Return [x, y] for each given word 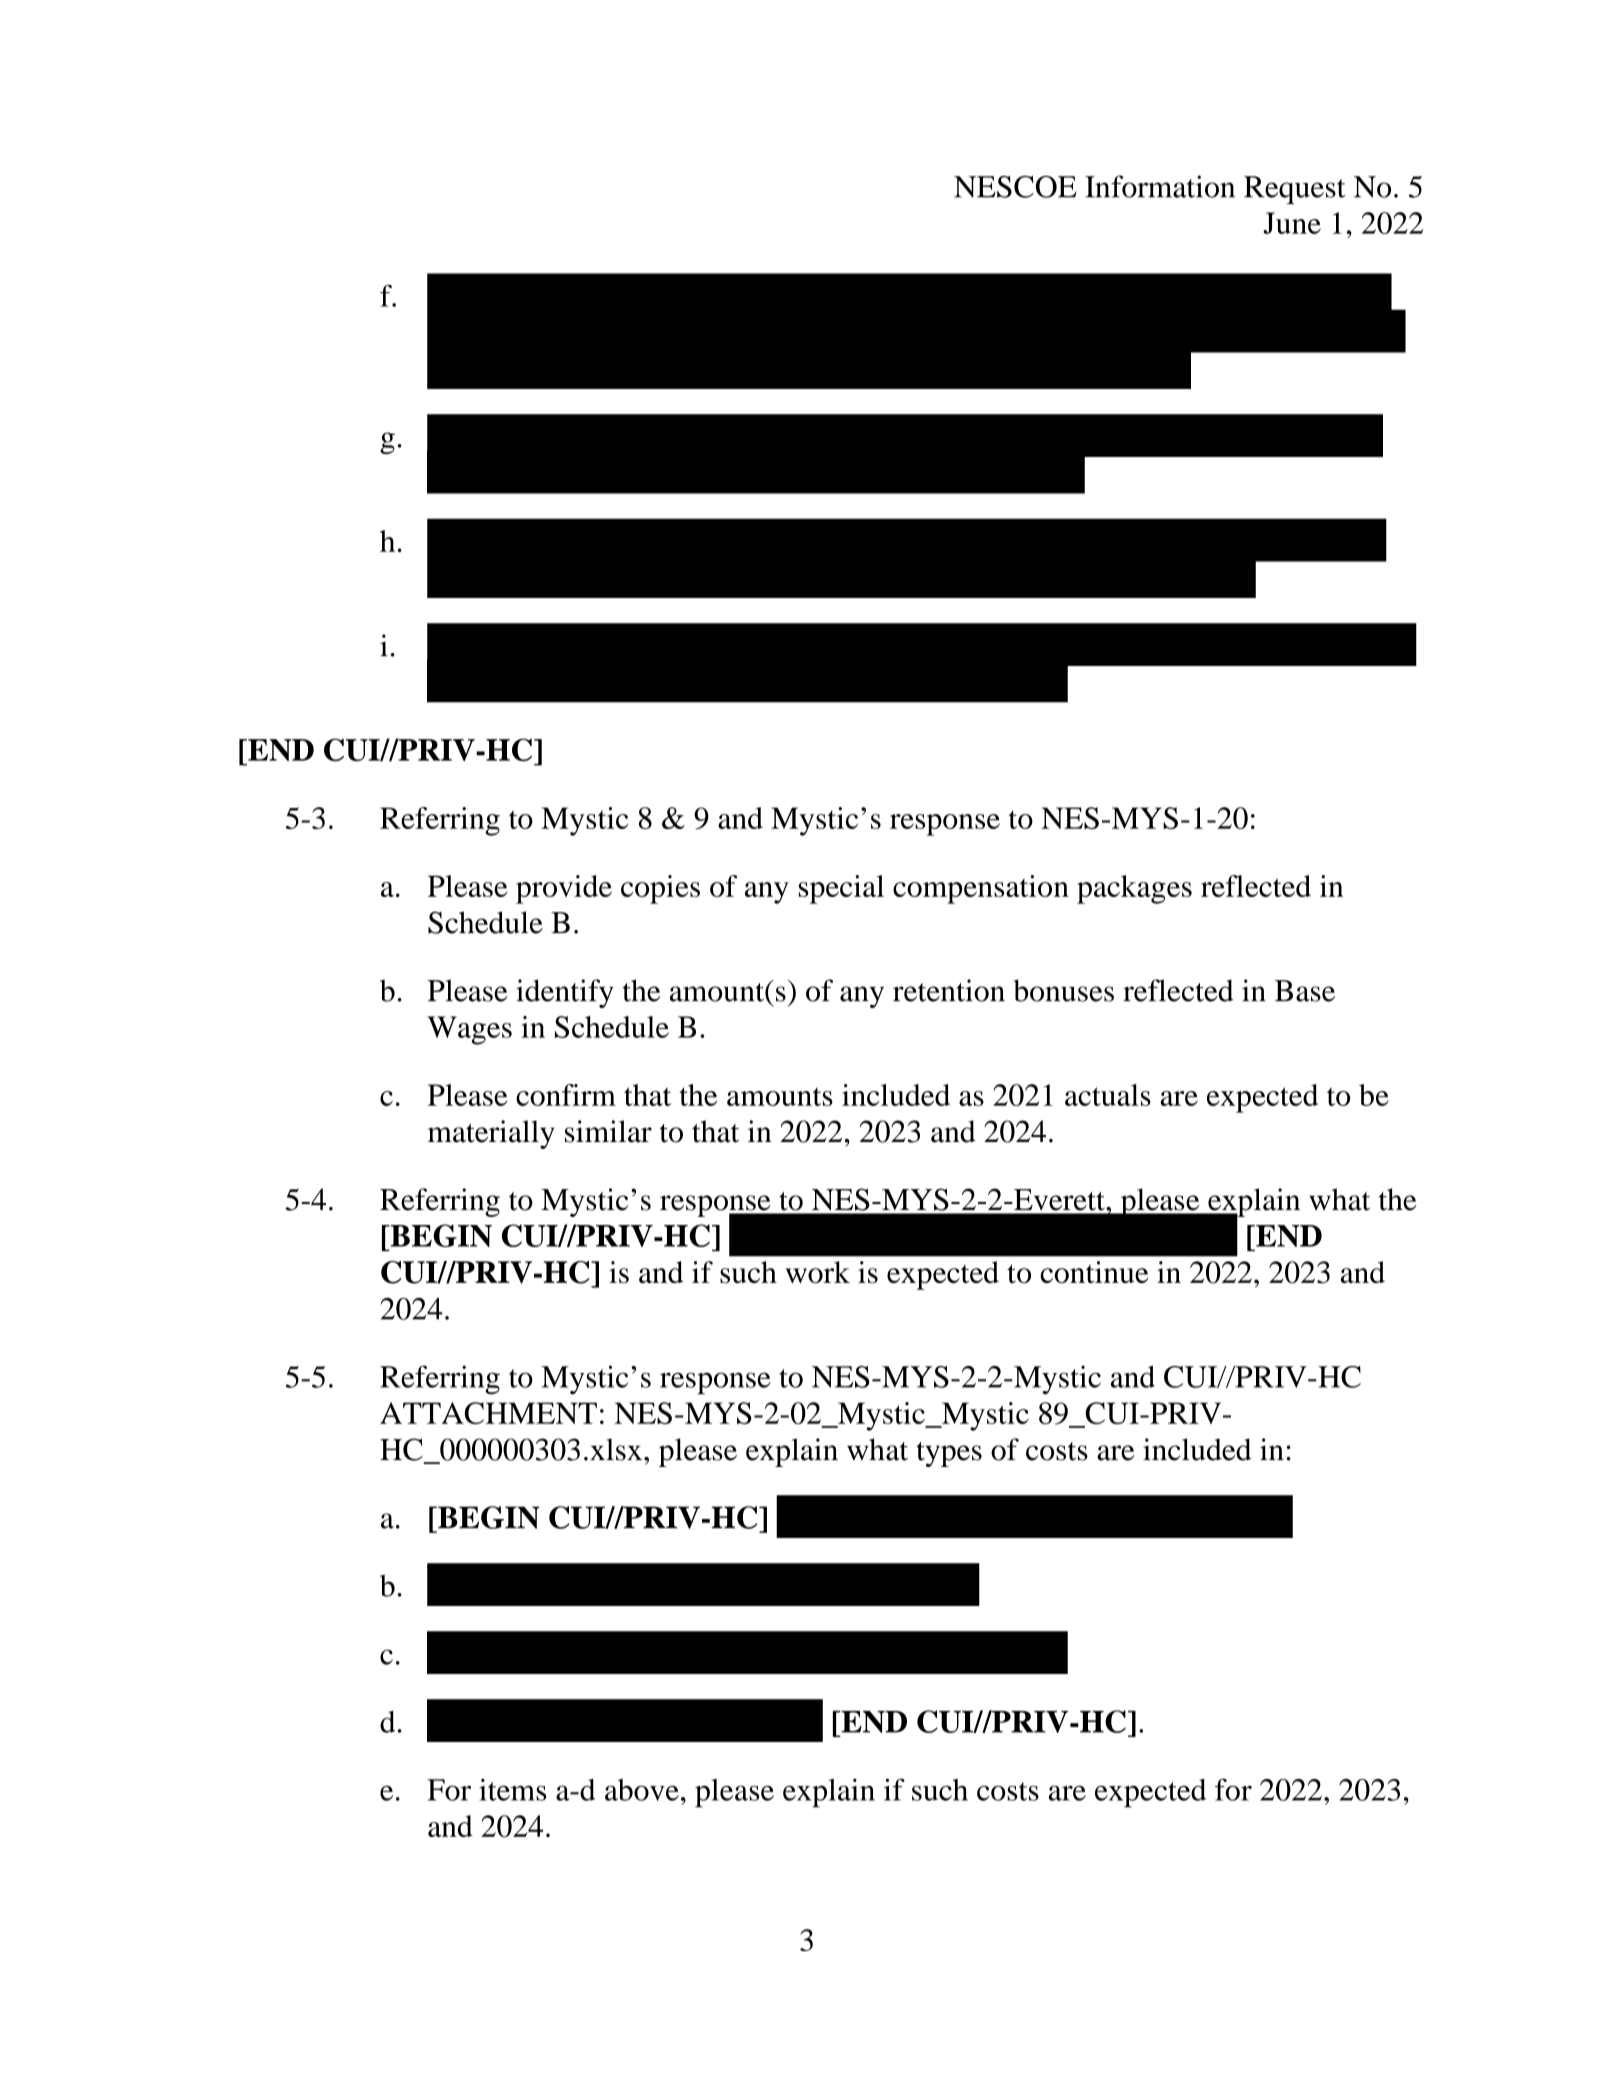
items [512, 1789]
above [642, 1790]
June [1292, 223]
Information [1160, 186]
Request [1295, 190]
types [949, 1454]
